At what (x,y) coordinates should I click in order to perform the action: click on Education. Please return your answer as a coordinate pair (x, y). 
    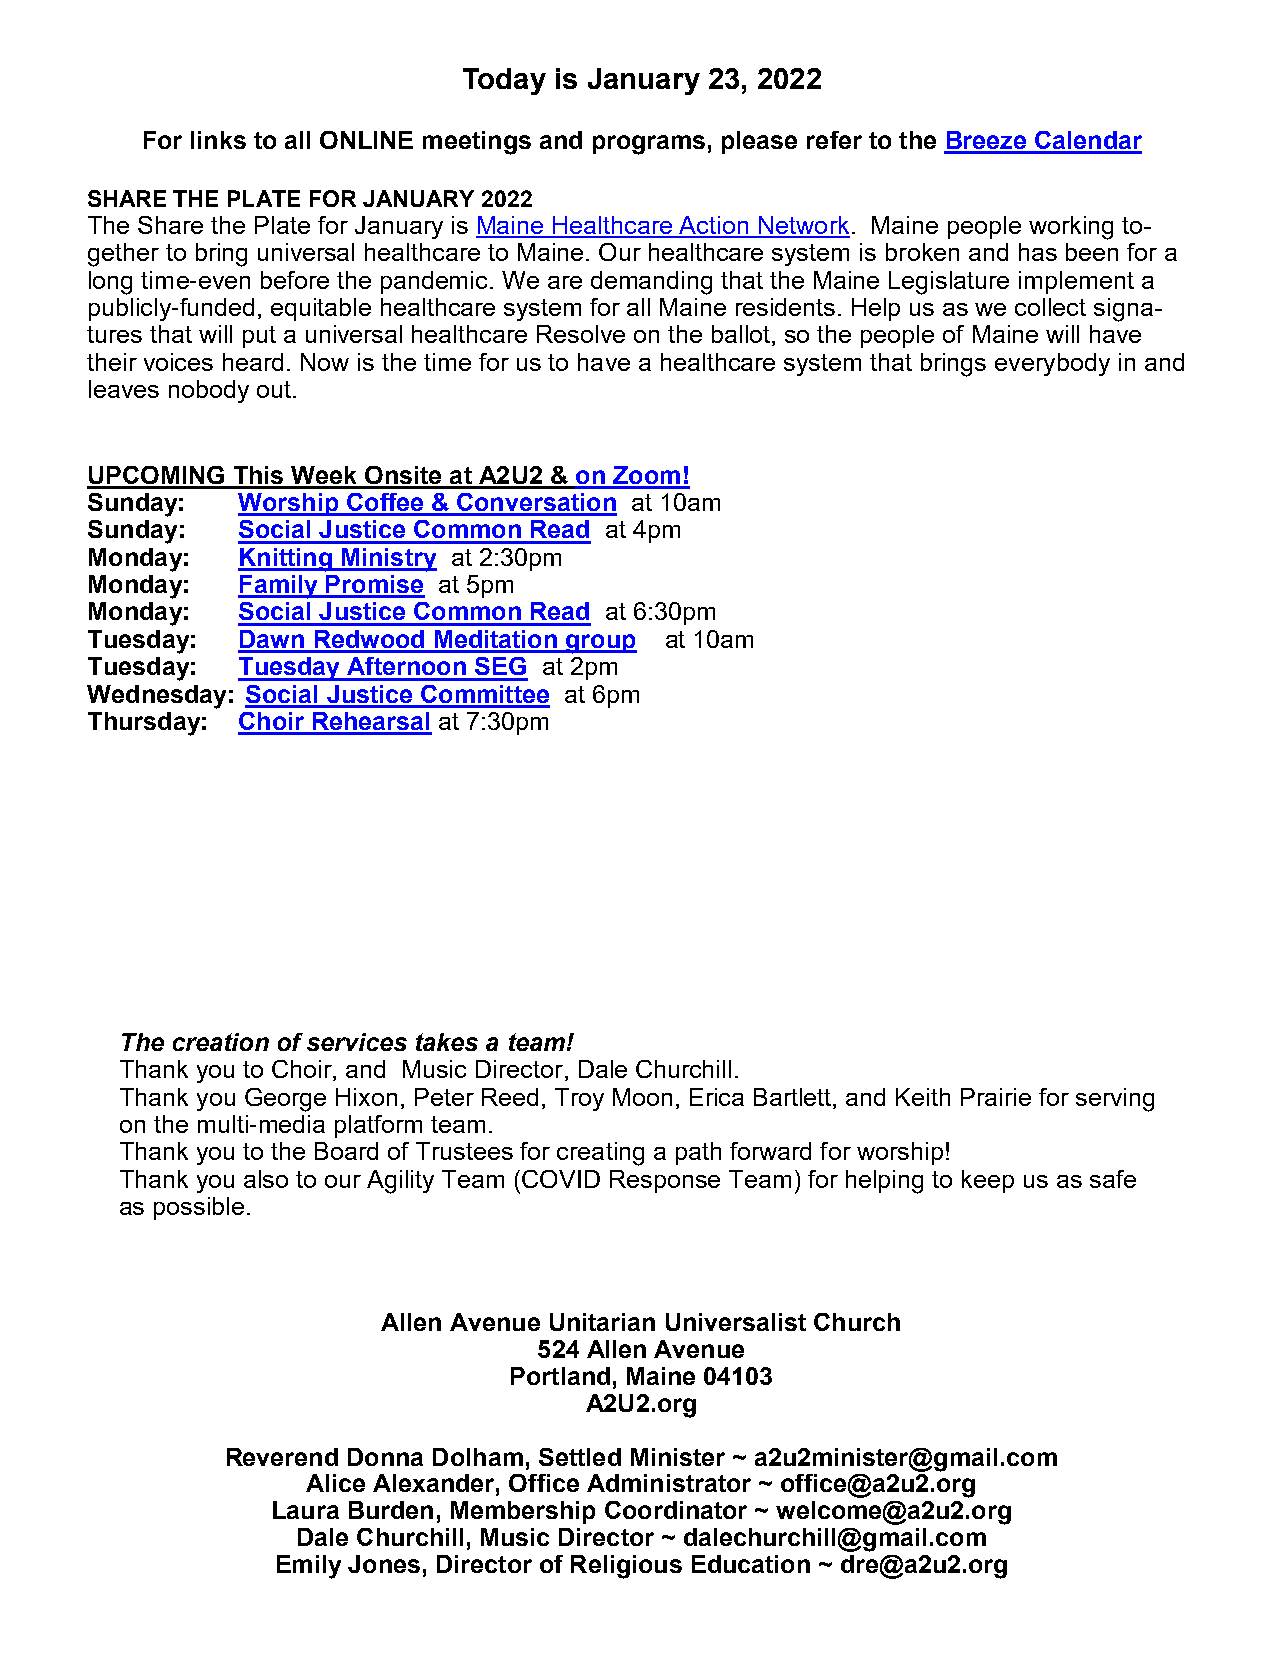
    Looking at the image, I should click on (751, 1564).
